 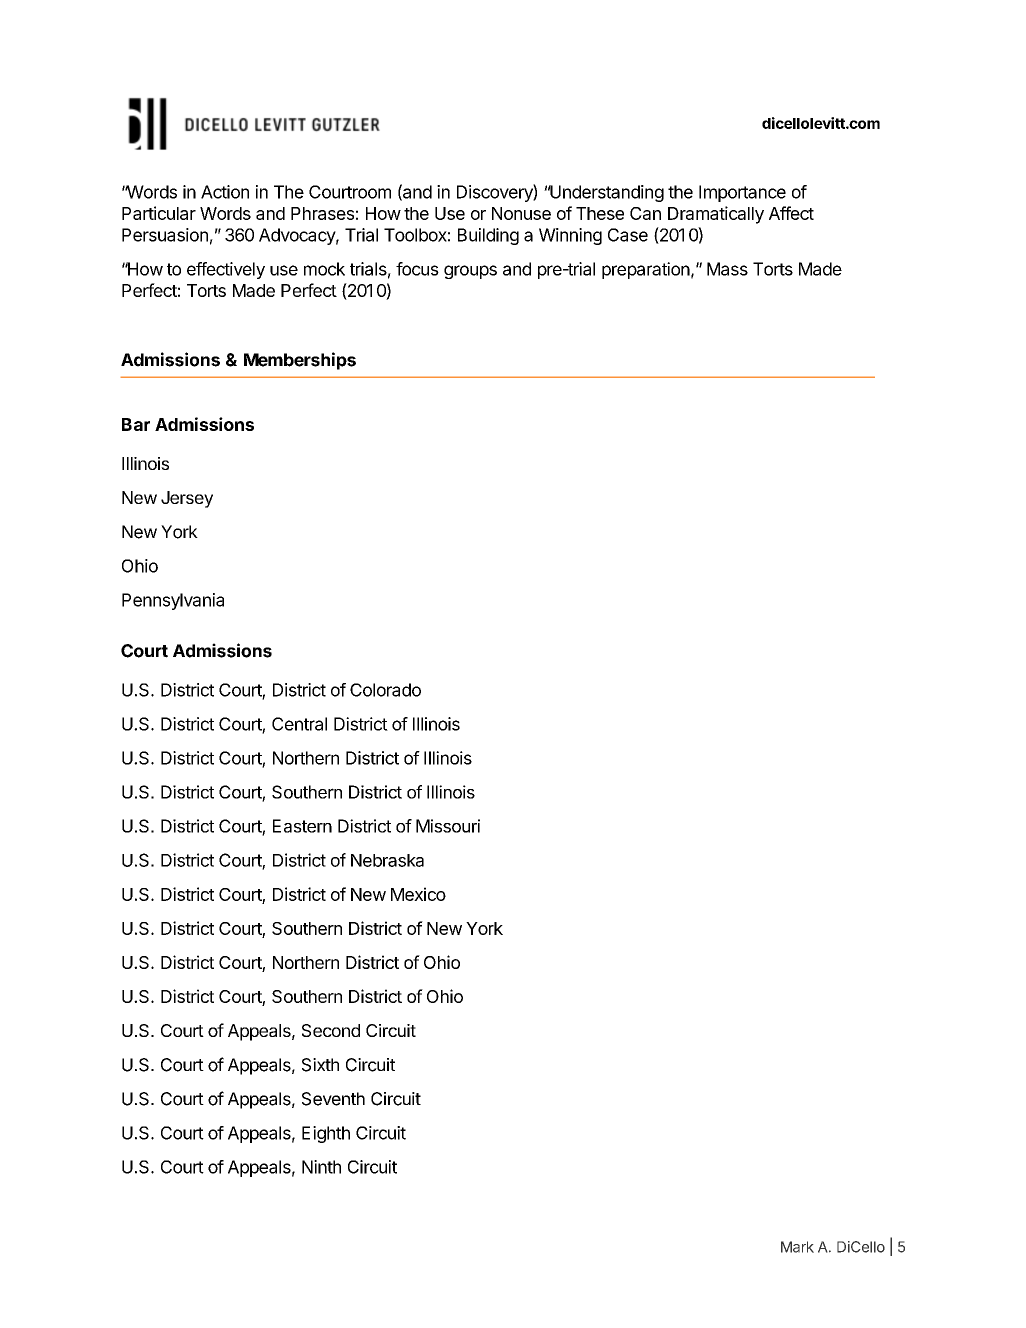 What do you see at coordinates (321, 1167) in the screenshot?
I see `Ninth` at bounding box center [321, 1167].
